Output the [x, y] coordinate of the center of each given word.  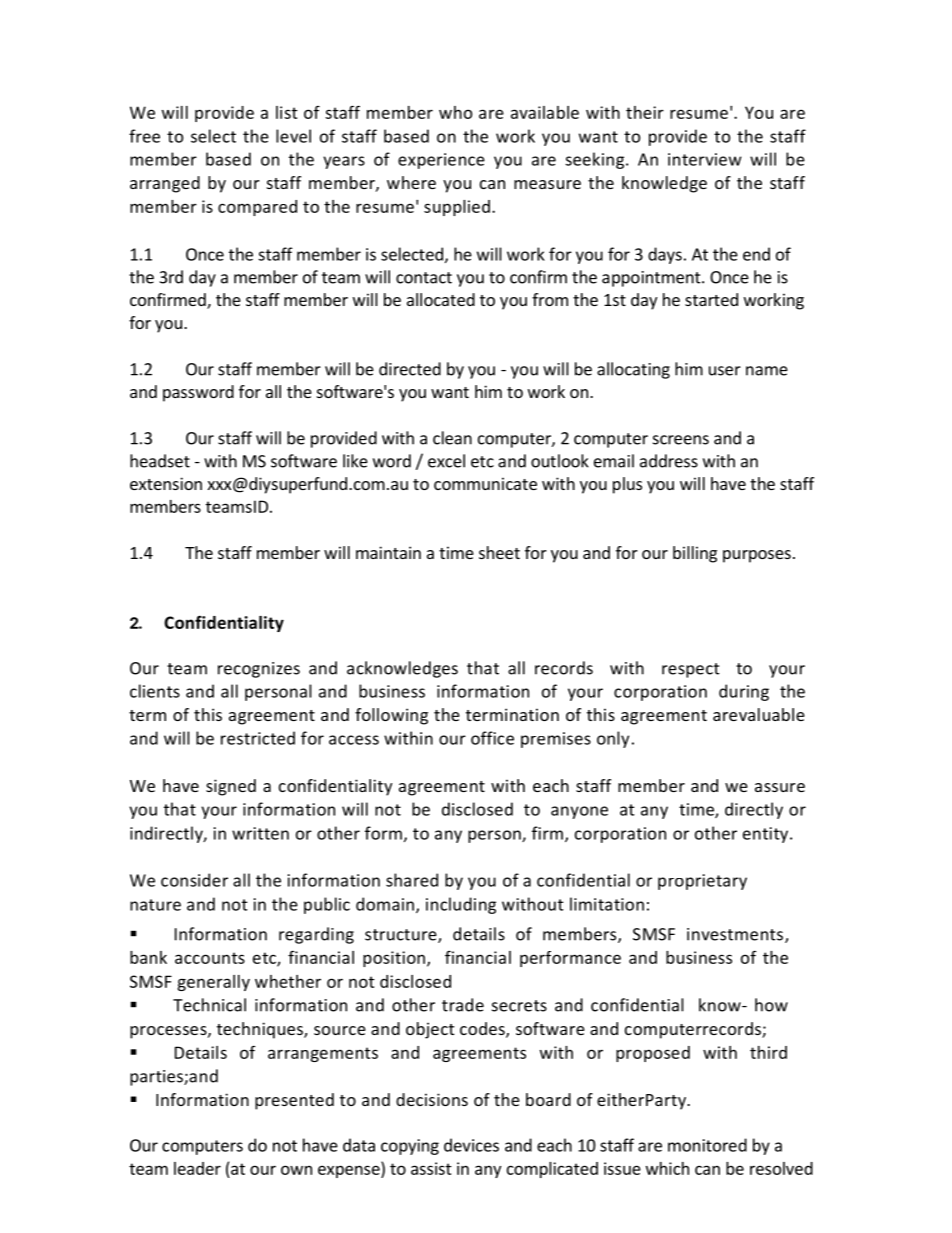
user [725, 371]
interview [705, 159]
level [293, 136]
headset [160, 461]
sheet [499, 552]
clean [452, 438]
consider [194, 880]
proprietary [702, 882]
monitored [707, 1145]
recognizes [259, 670]
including [461, 905]
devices [471, 1145]
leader [197, 1168]
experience [441, 161]
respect [691, 670]
